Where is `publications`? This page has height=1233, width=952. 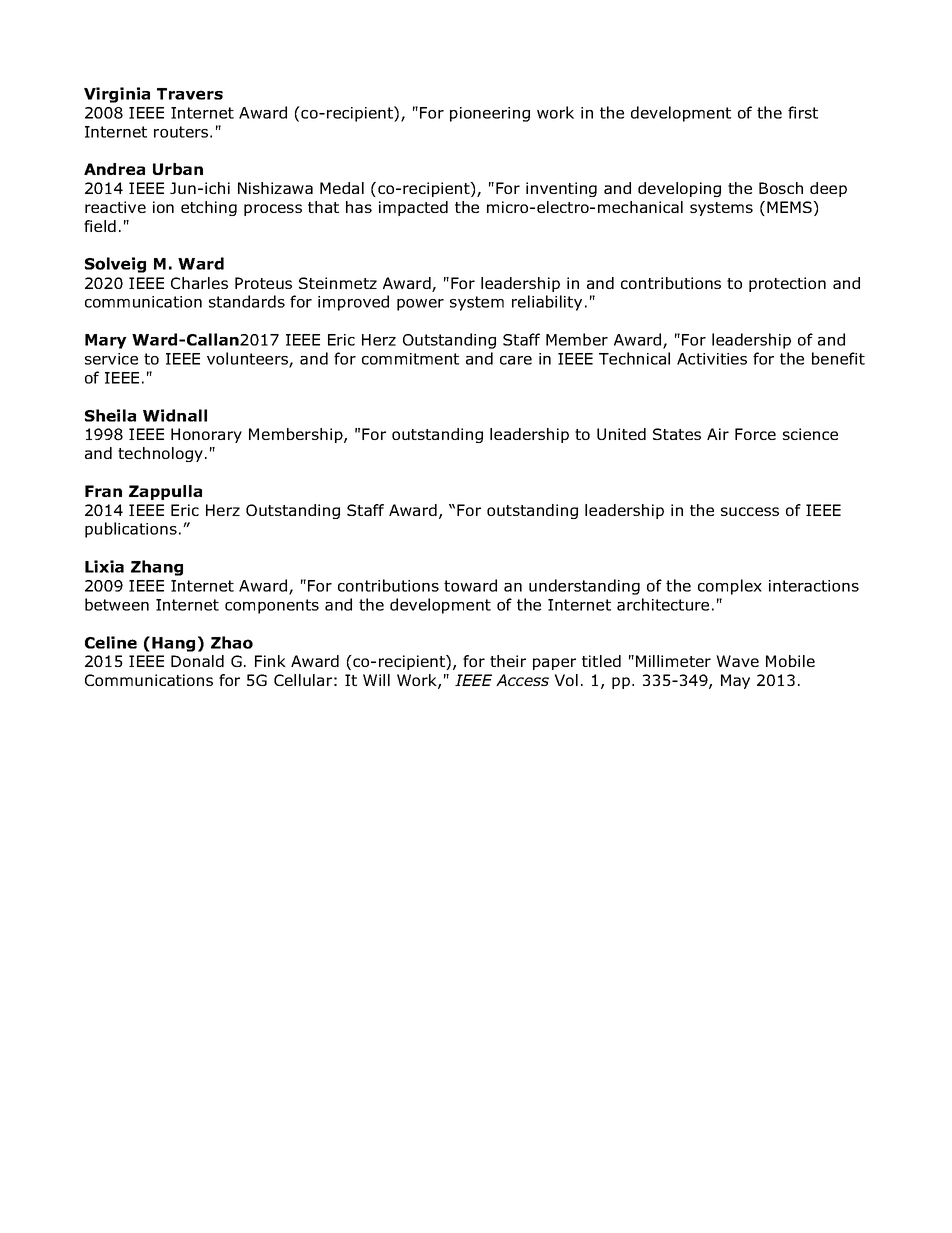
publications is located at coordinates (131, 530).
